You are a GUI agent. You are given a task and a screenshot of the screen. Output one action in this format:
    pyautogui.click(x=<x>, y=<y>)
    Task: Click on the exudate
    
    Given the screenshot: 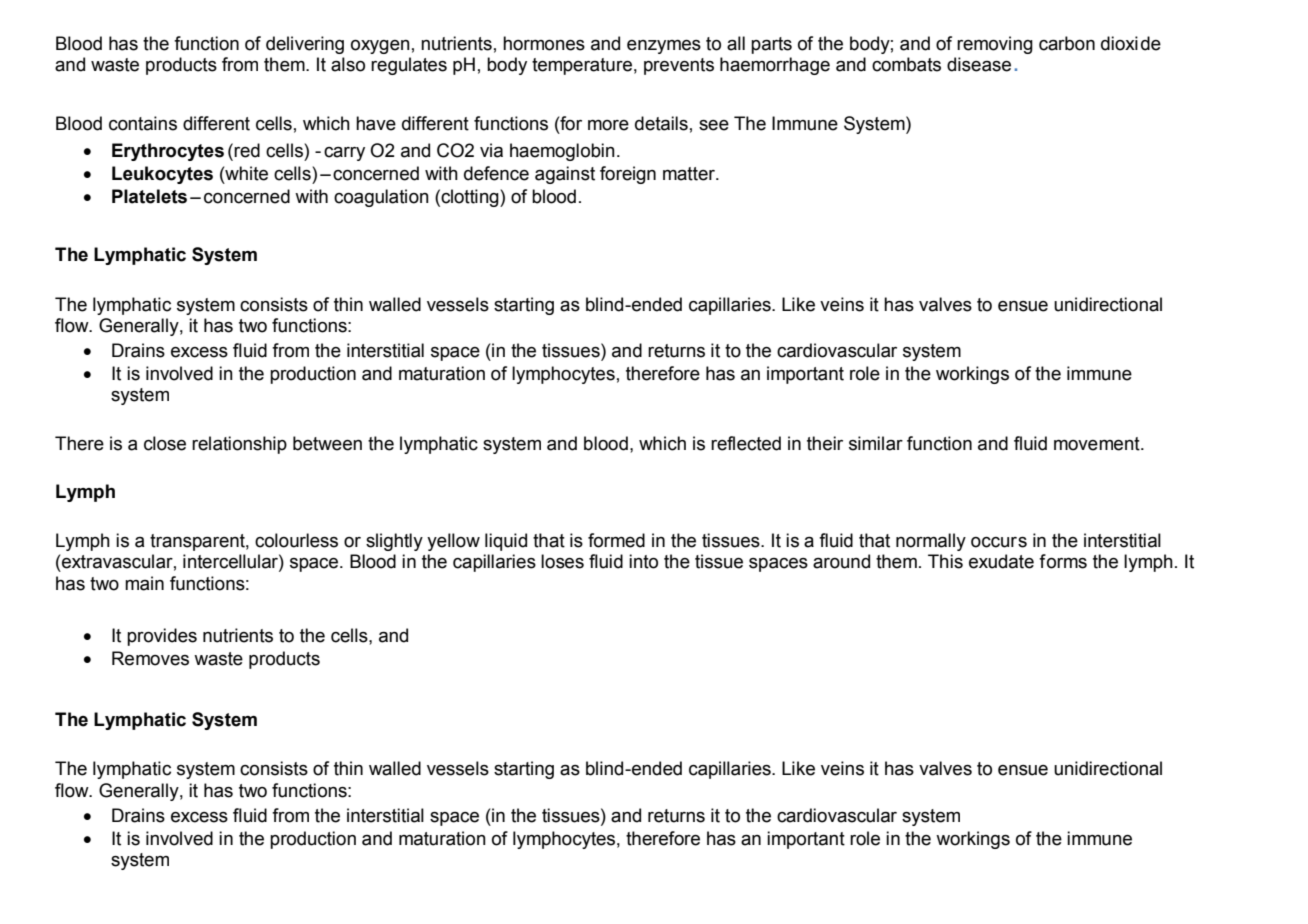 What is the action you would take?
    pyautogui.click(x=1001, y=561)
